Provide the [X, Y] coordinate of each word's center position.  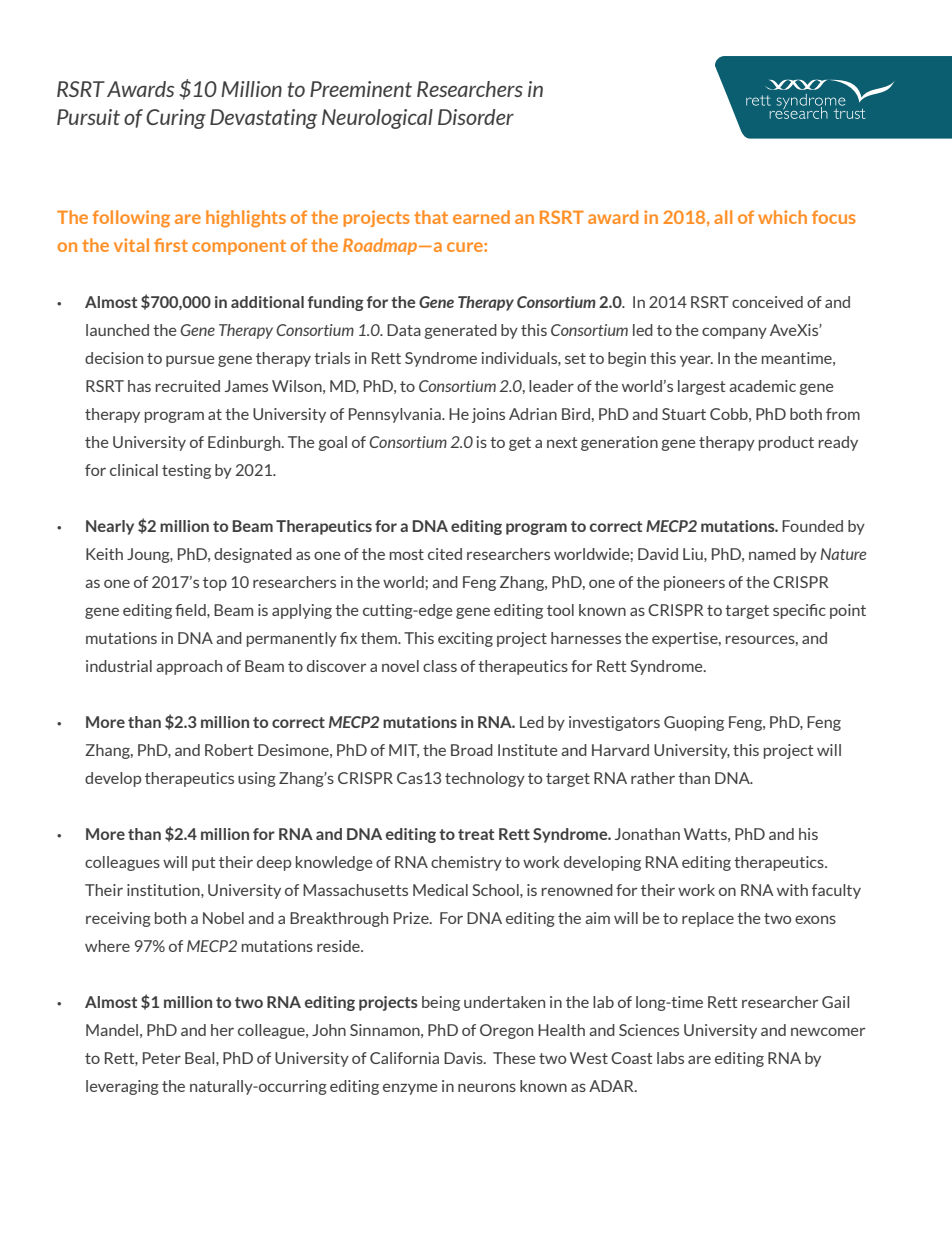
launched [117, 330]
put [203, 864]
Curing [176, 119]
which [782, 217]
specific [799, 611]
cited [445, 554]
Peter [162, 1058]
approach [189, 667]
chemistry [466, 863]
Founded [812, 526]
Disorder [476, 117]
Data [404, 330]
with [792, 890]
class [440, 666]
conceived [767, 302]
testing [186, 471]
